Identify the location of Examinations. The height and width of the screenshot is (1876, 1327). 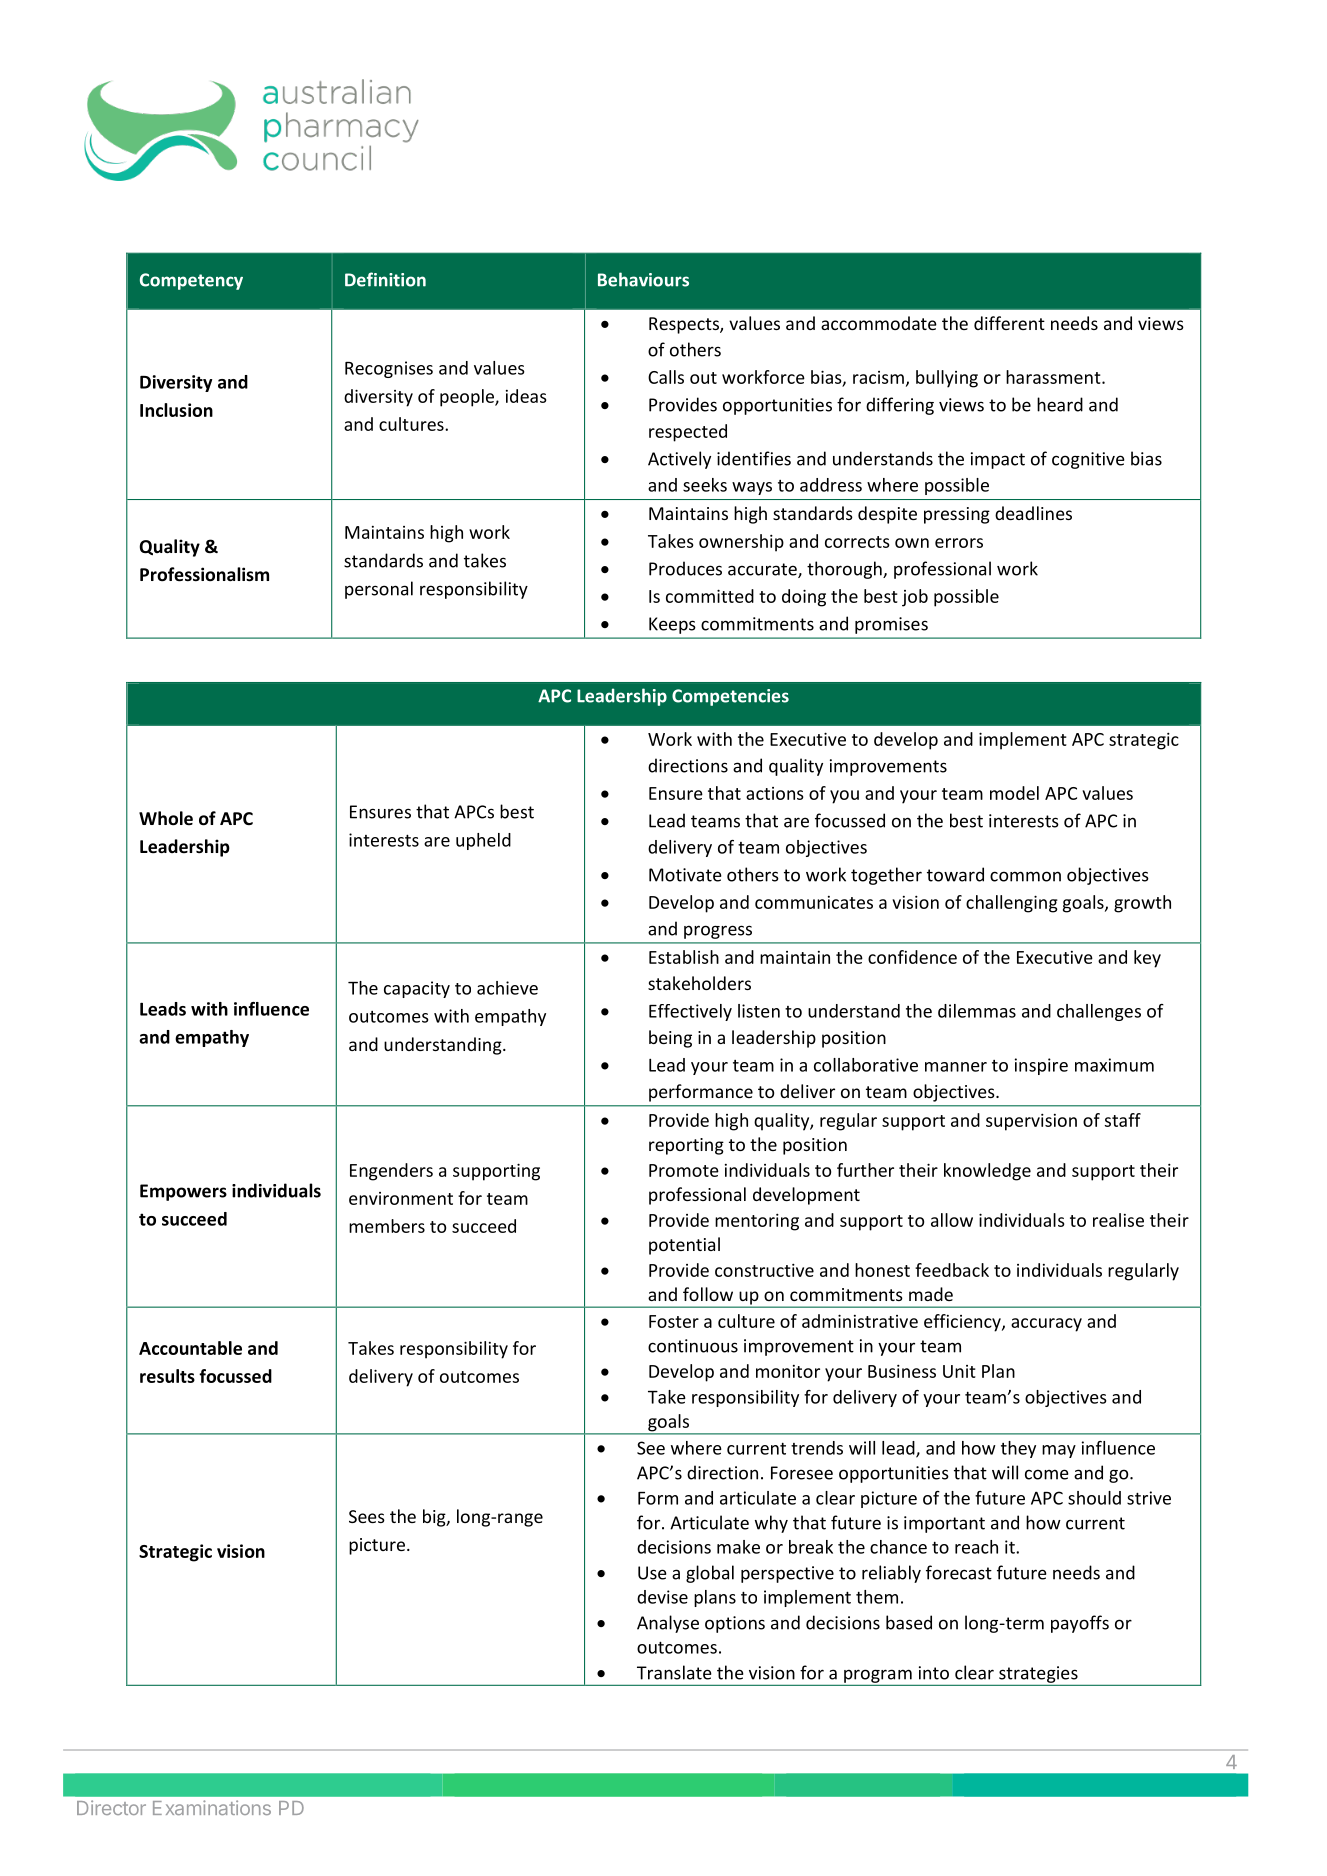
(212, 1807).
